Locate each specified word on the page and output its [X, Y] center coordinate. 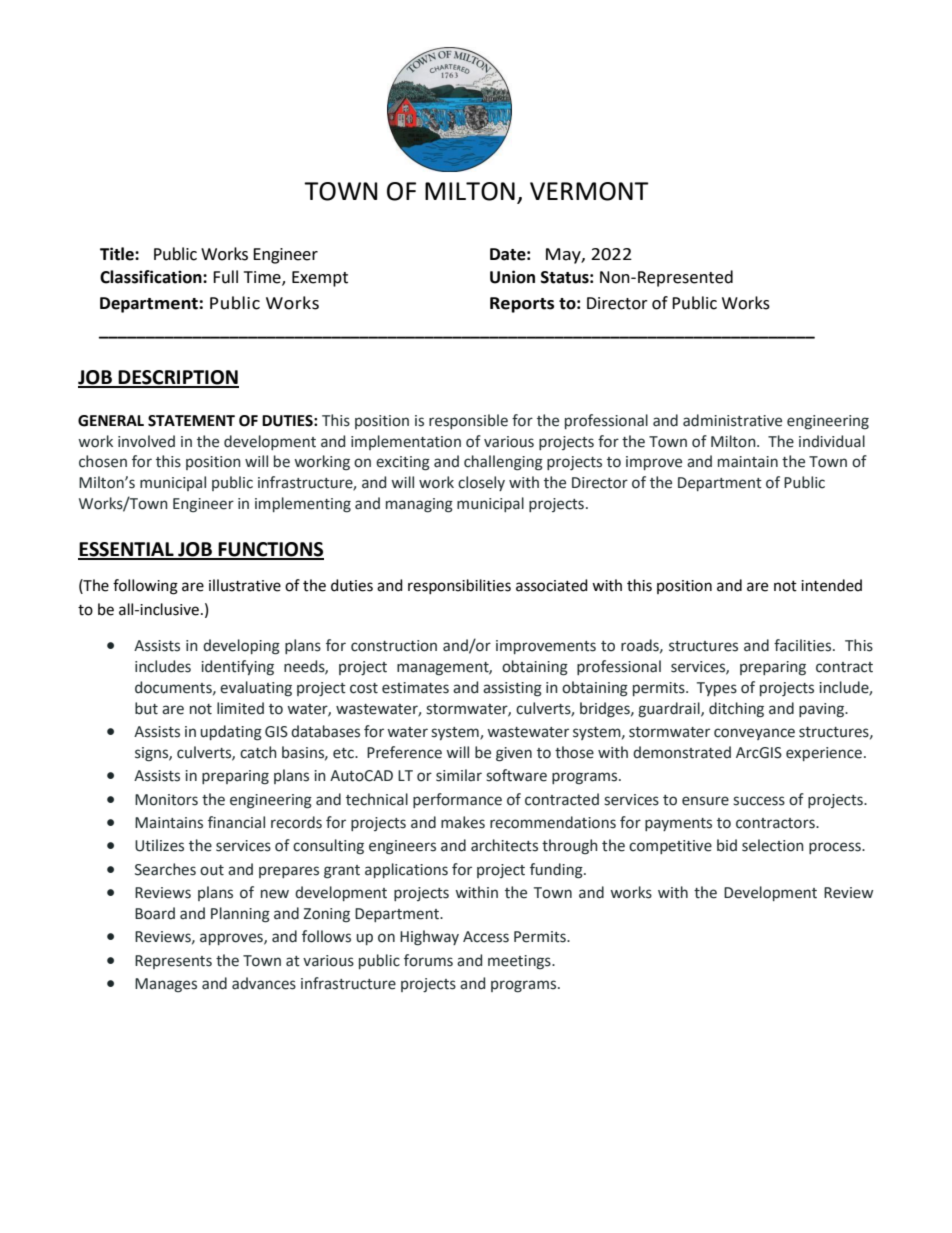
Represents [173, 962]
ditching [736, 710]
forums [428, 960]
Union [512, 277]
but [146, 708]
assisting [512, 689]
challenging [503, 463]
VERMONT [589, 191]
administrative [732, 420]
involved [146, 441]
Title [118, 254]
